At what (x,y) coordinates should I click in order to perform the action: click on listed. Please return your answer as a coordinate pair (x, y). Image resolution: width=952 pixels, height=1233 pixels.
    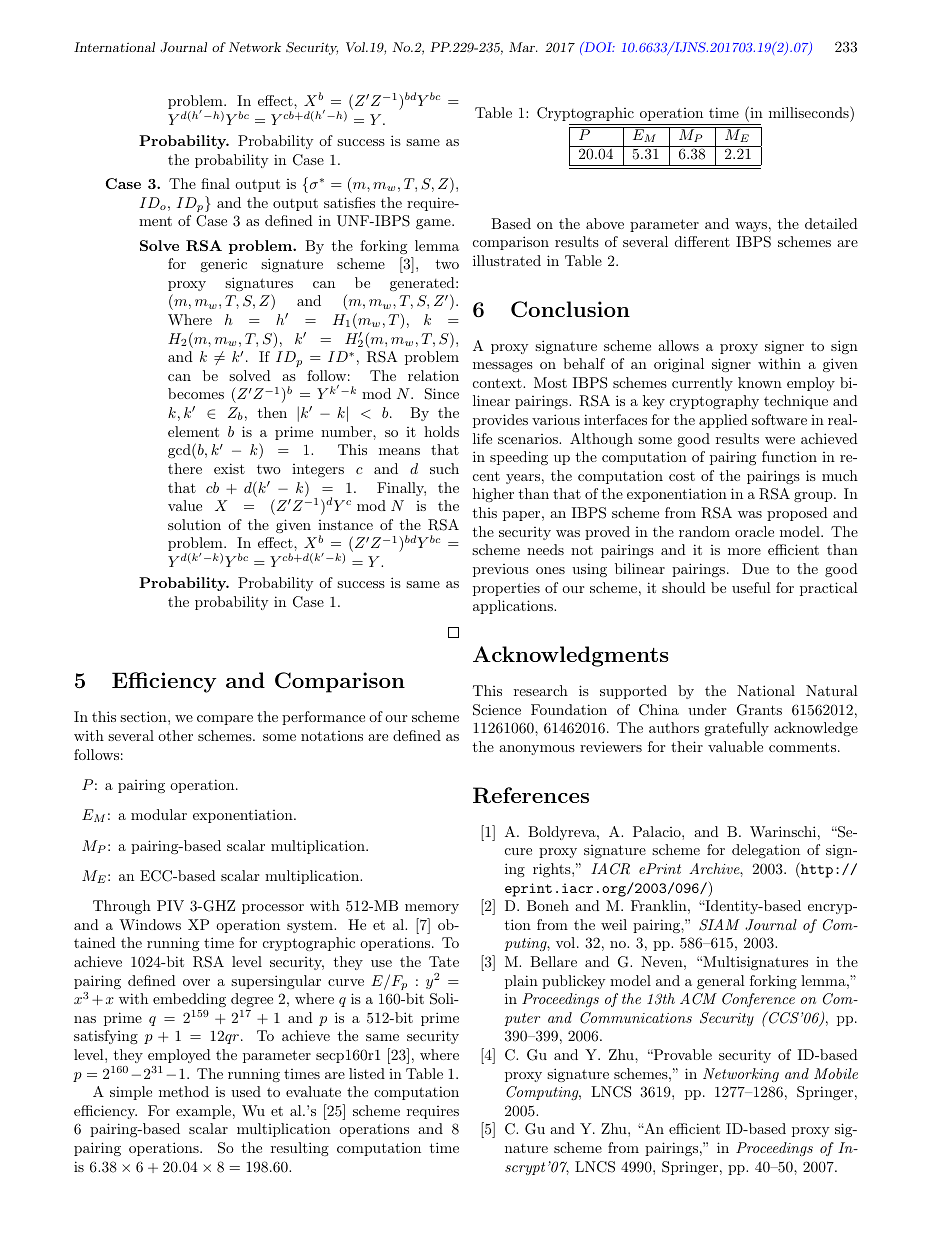
    Looking at the image, I should click on (367, 1073).
